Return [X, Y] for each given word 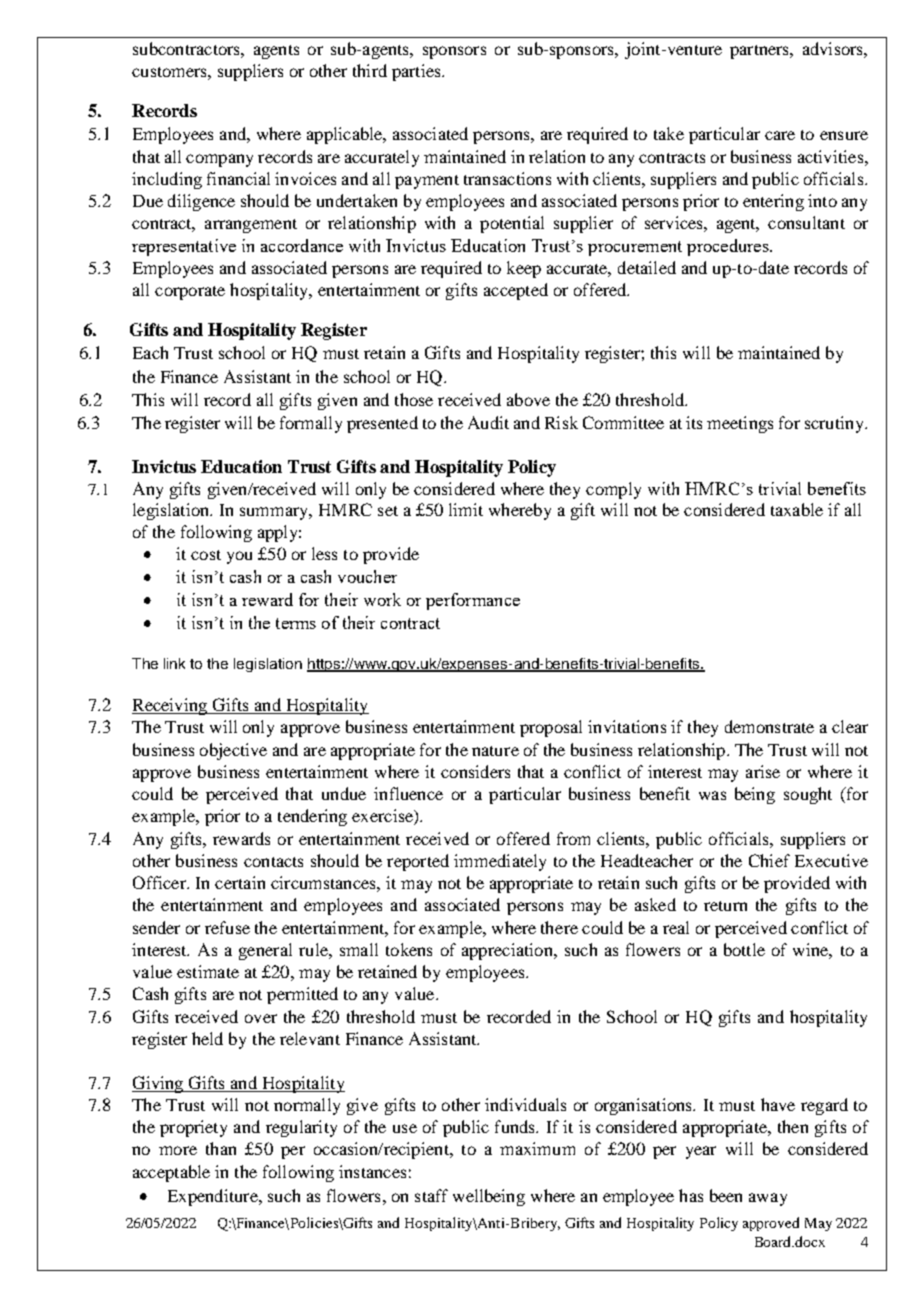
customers [170, 72]
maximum [537, 1148]
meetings [740, 424]
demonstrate [769, 726]
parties [417, 72]
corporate [190, 293]
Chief [769, 860]
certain [240, 882]
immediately [500, 862]
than [221, 1148]
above [528, 399]
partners [761, 52]
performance [473, 601]
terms [296, 623]
